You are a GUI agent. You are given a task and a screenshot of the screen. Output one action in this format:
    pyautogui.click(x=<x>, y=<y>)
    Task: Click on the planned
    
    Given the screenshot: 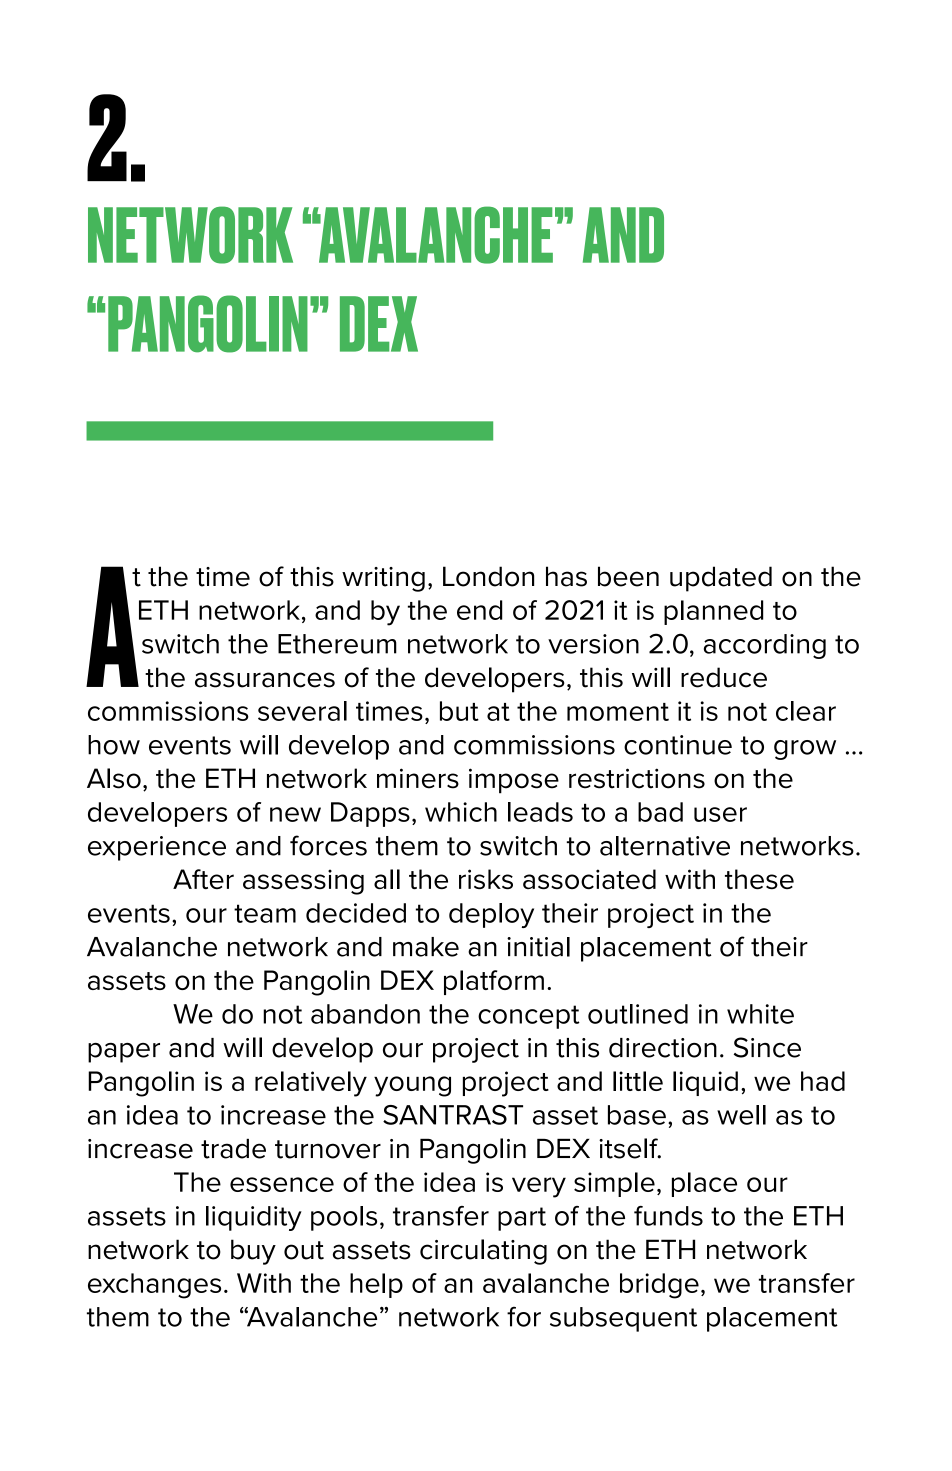 What is the action you would take?
    pyautogui.click(x=713, y=612)
